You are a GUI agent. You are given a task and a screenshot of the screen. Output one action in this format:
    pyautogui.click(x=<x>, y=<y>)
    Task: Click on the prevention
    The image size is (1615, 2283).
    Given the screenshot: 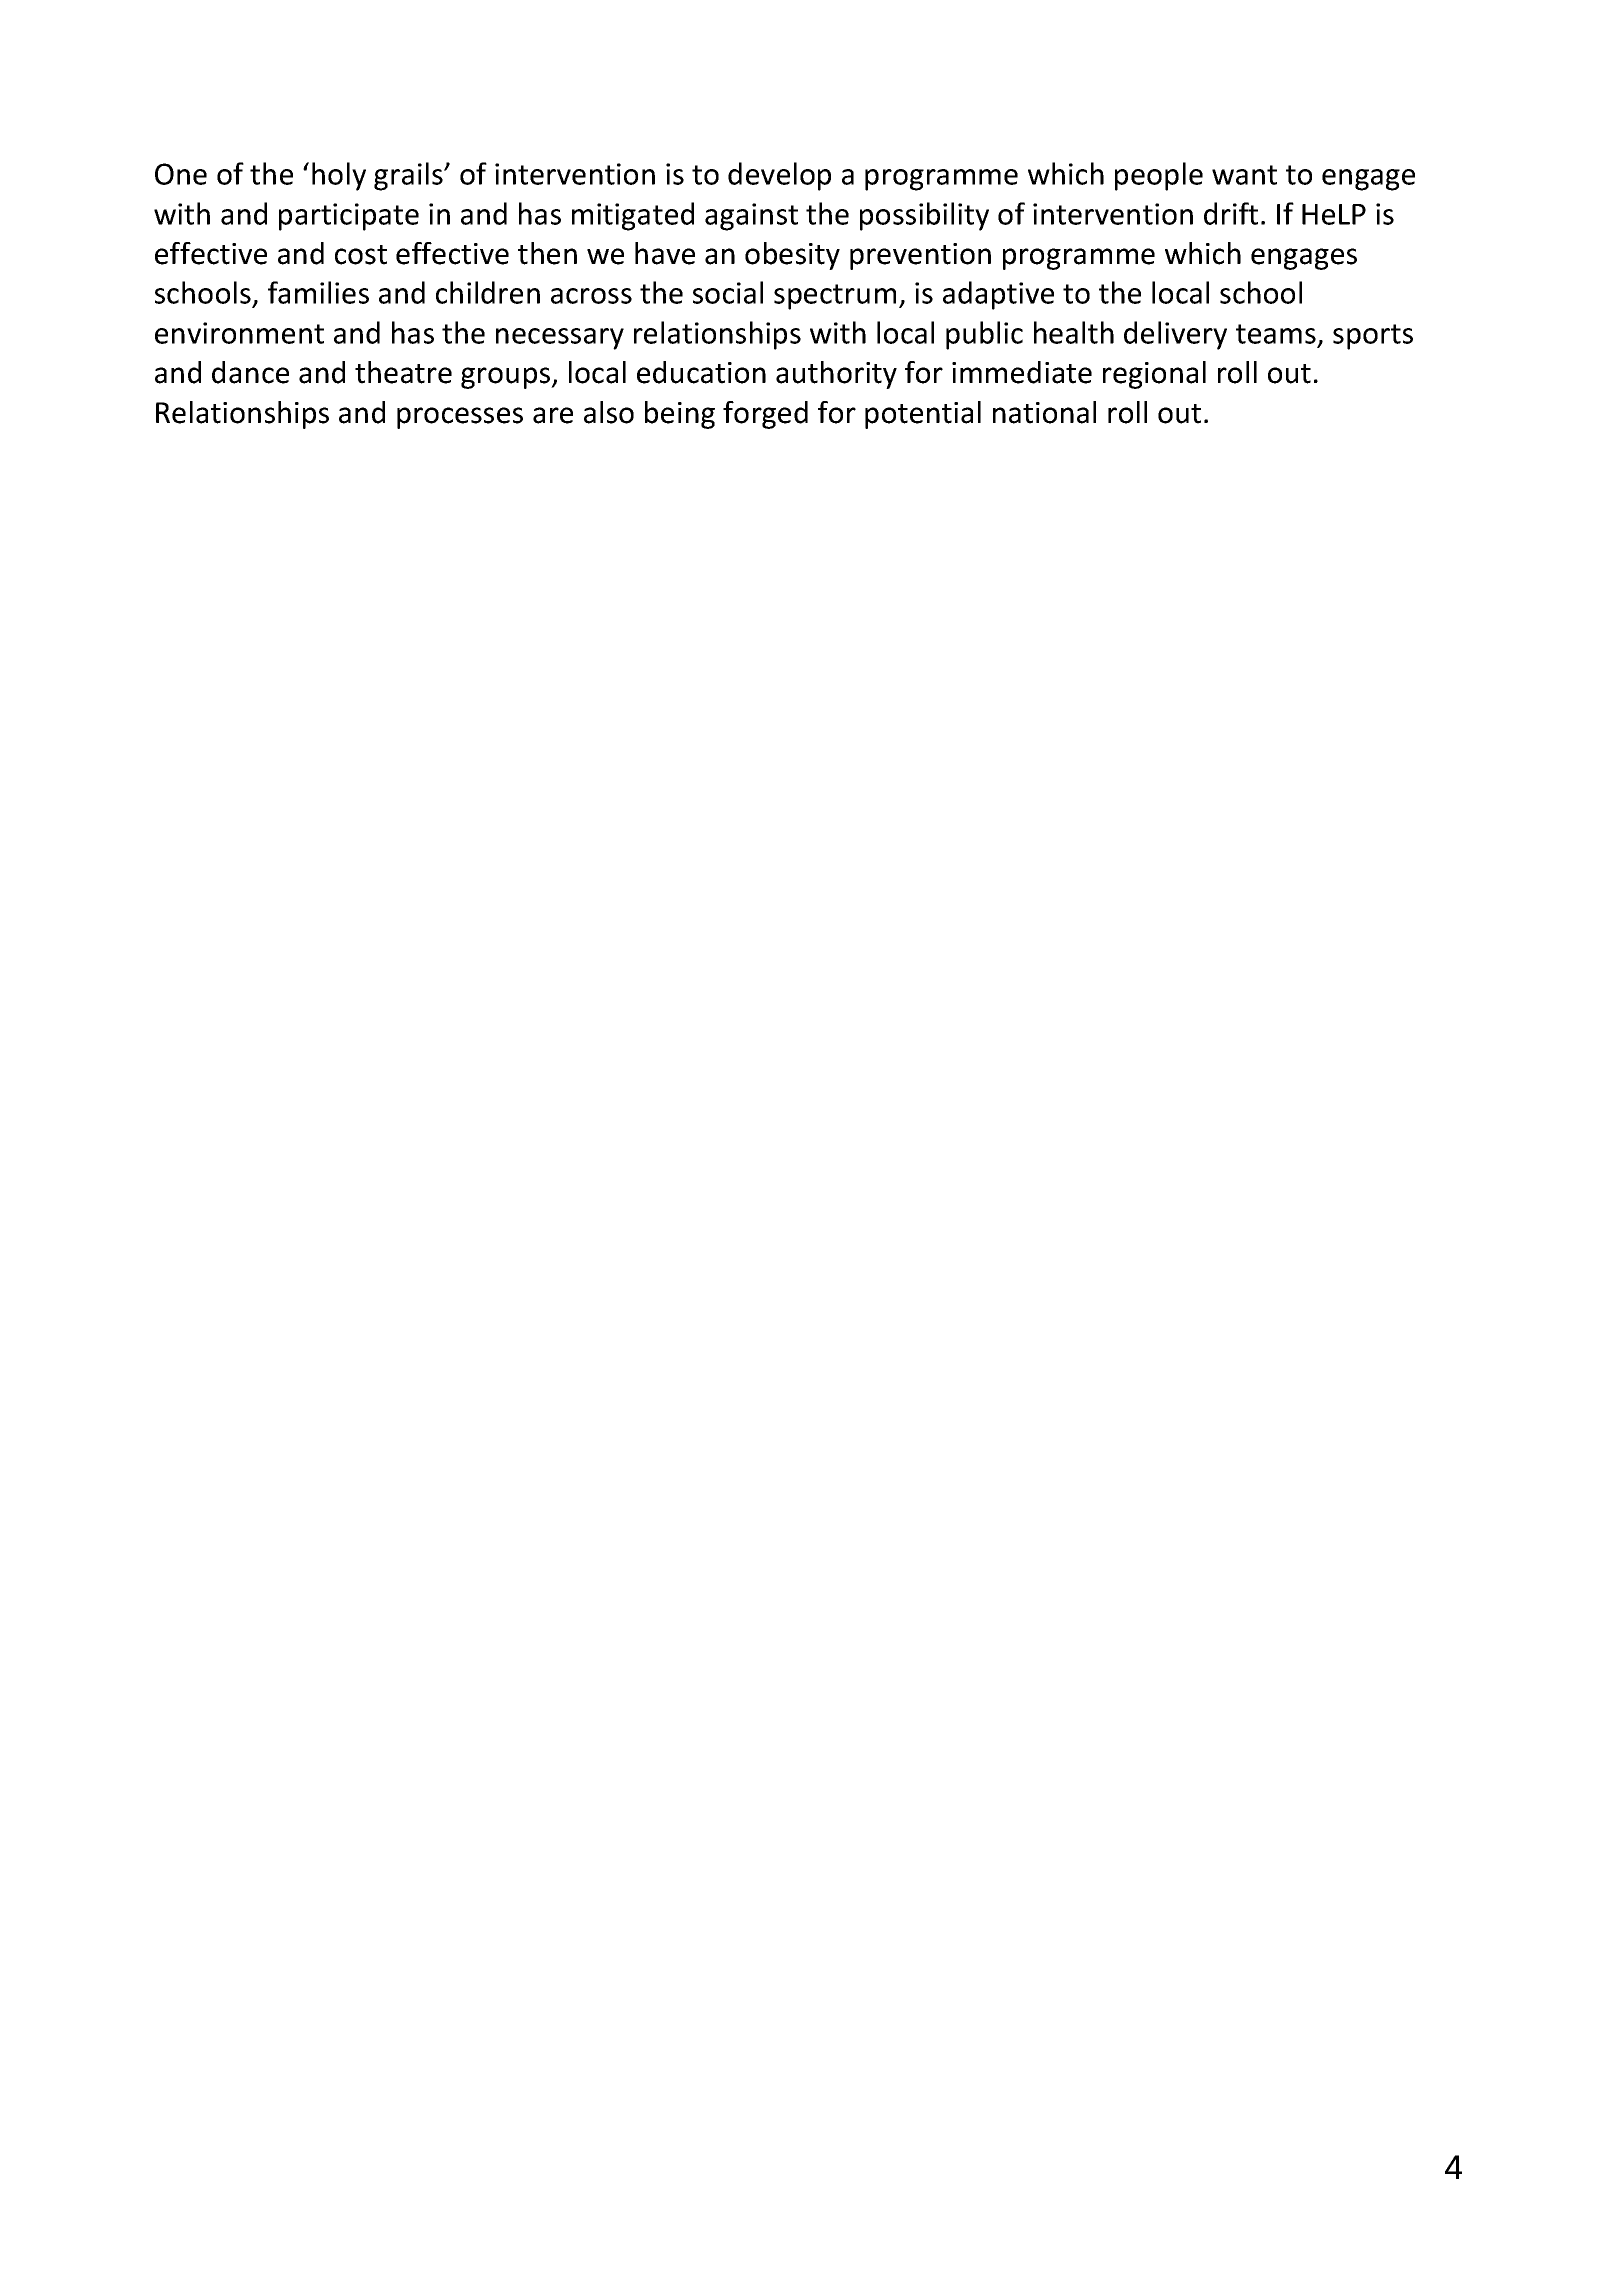 What is the action you would take?
    pyautogui.click(x=920, y=256)
